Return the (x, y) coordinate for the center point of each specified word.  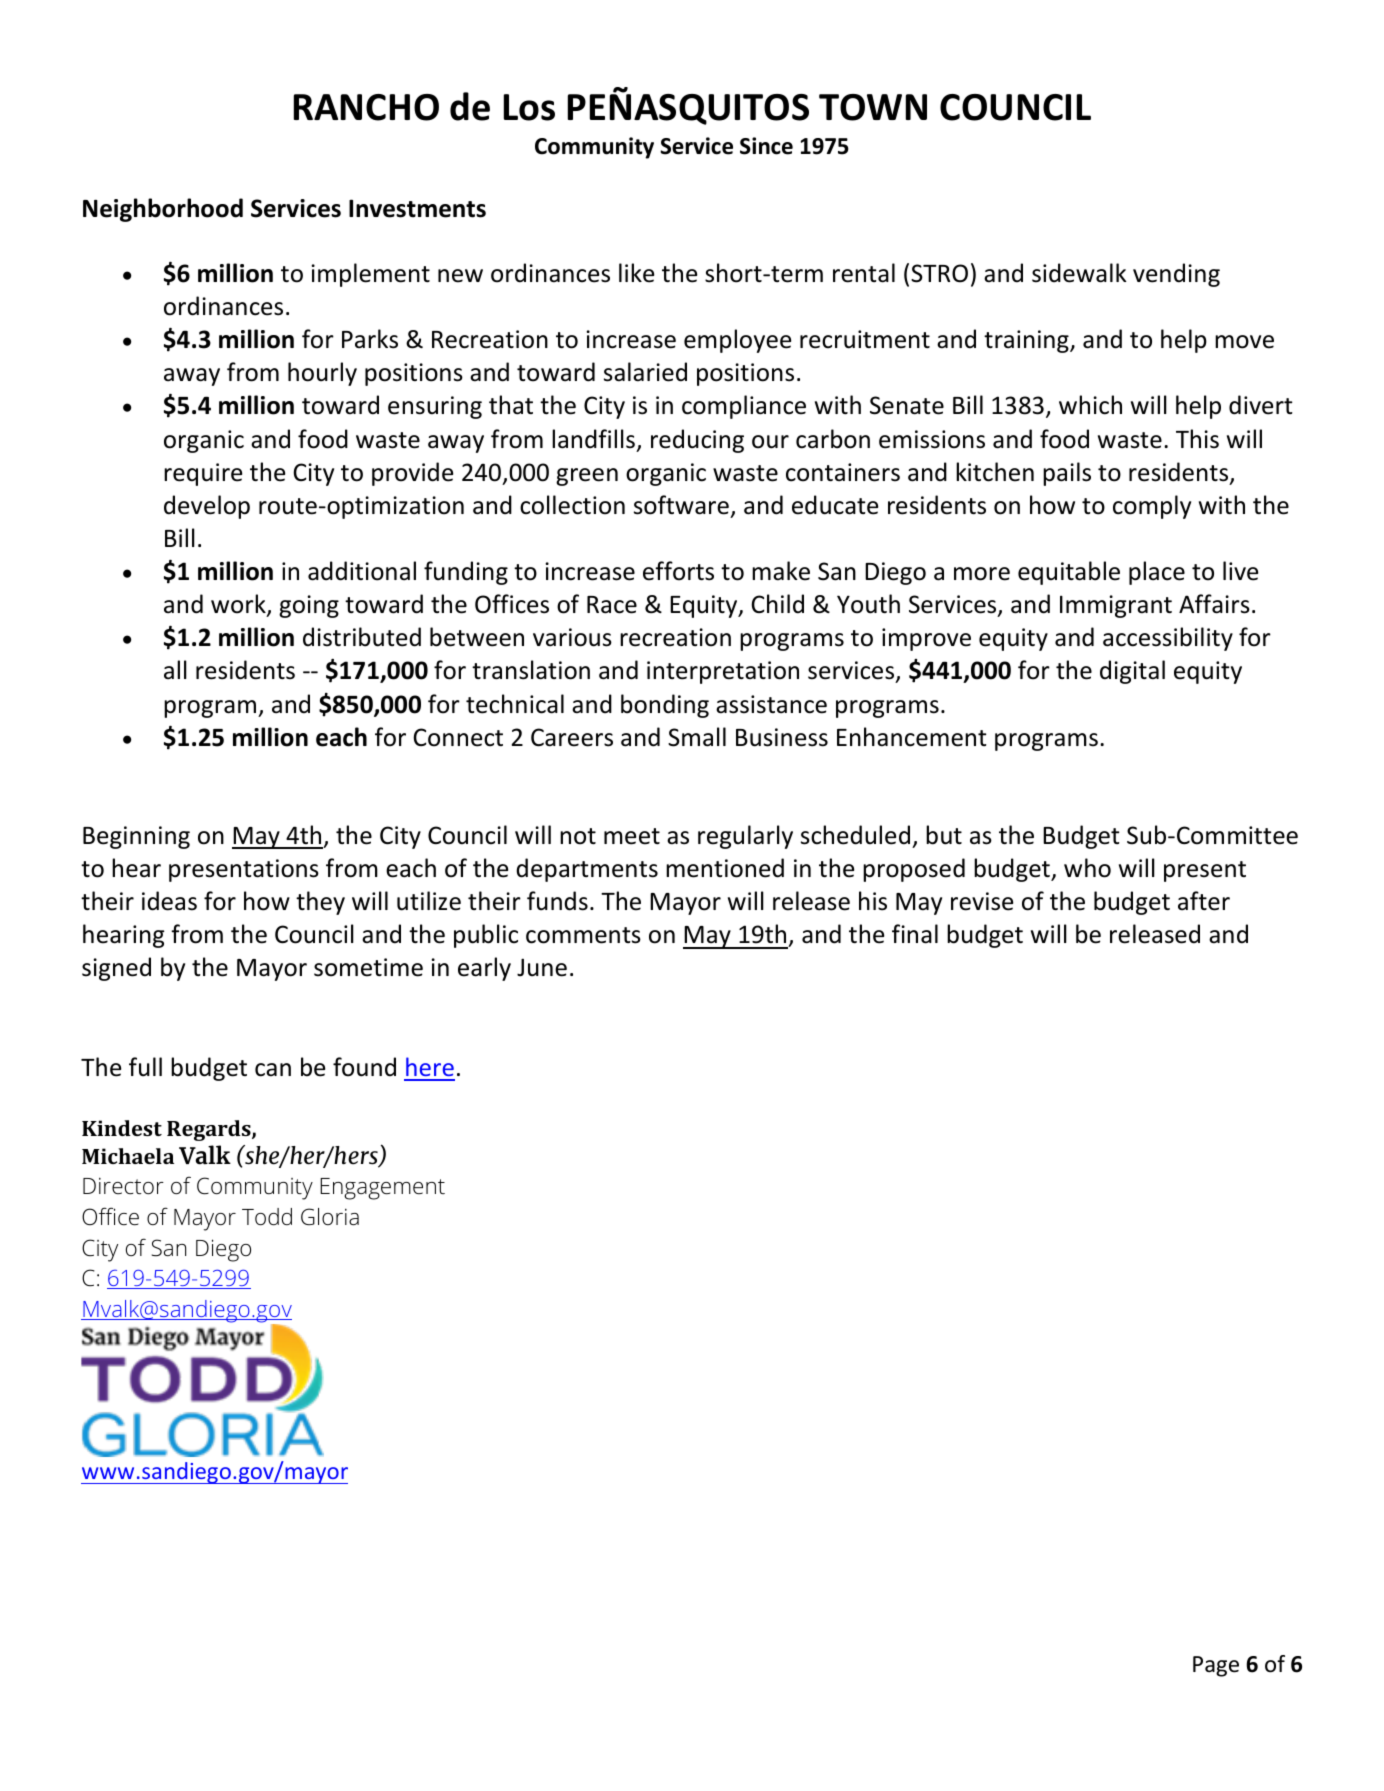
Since (766, 146)
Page (1216, 1666)
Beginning (136, 837)
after (1204, 901)
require (203, 474)
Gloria (330, 1216)
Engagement (382, 1189)
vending (1176, 275)
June (542, 967)
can (273, 1070)
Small (697, 737)
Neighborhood (163, 210)
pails (1067, 474)
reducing (697, 441)
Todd (267, 1217)
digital (1132, 672)
